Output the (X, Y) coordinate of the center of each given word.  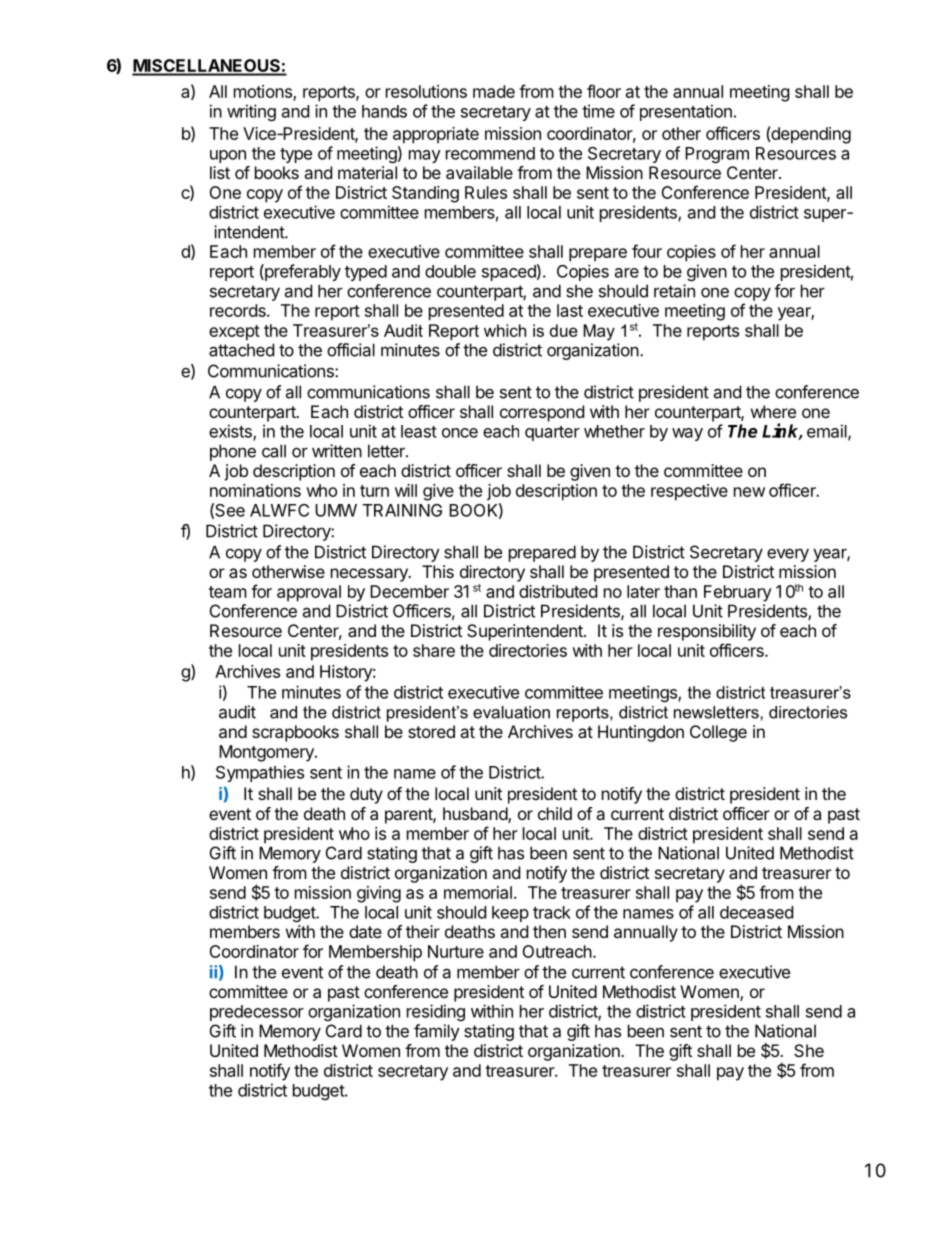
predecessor (257, 1013)
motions (264, 92)
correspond (542, 413)
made (494, 91)
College (718, 733)
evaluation (511, 712)
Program (717, 155)
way (687, 434)
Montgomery (267, 753)
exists (231, 432)
